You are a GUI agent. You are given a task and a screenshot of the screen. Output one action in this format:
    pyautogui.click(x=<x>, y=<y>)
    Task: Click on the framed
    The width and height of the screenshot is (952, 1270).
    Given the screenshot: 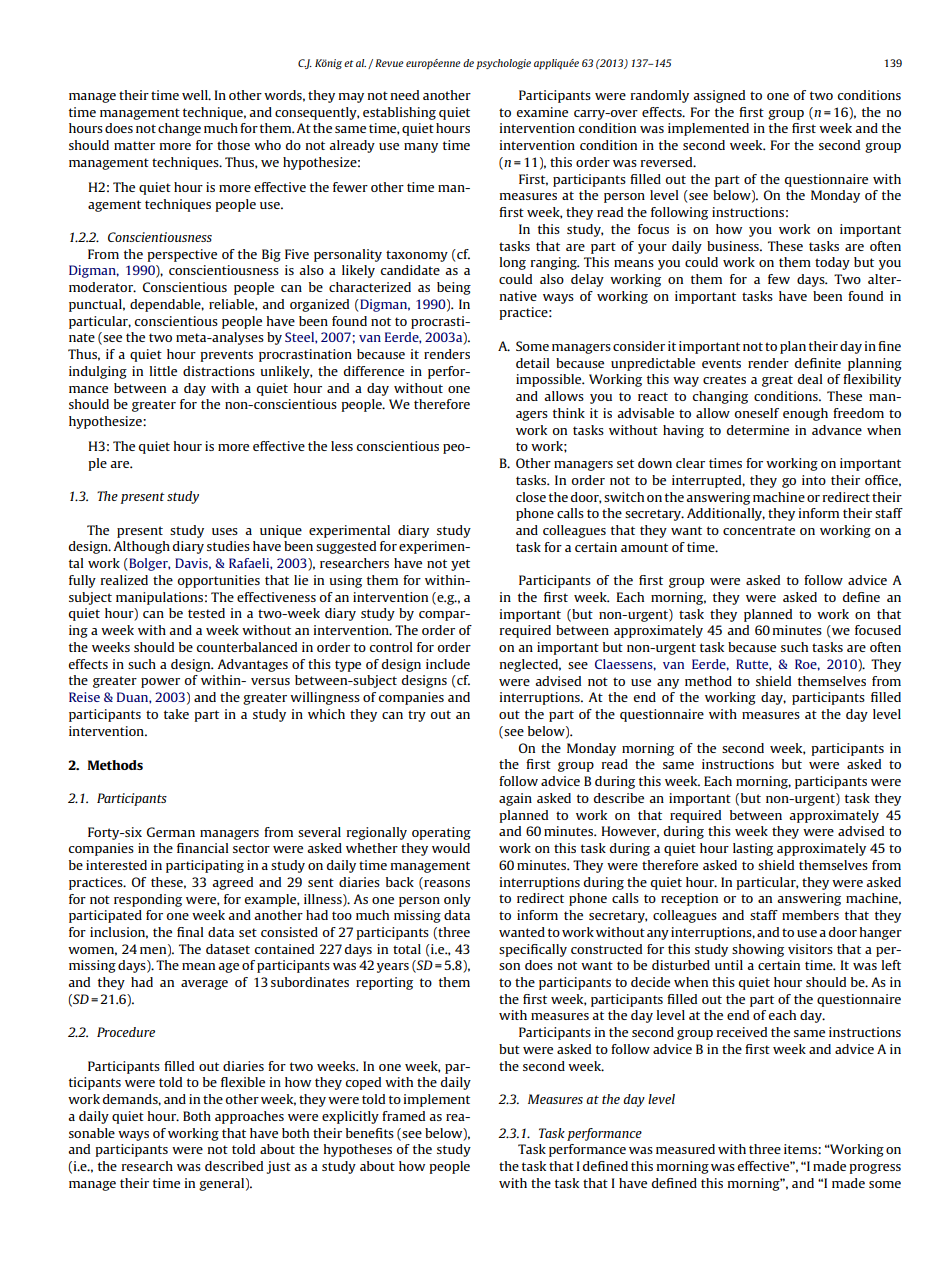 What is the action you would take?
    pyautogui.click(x=403, y=1116)
